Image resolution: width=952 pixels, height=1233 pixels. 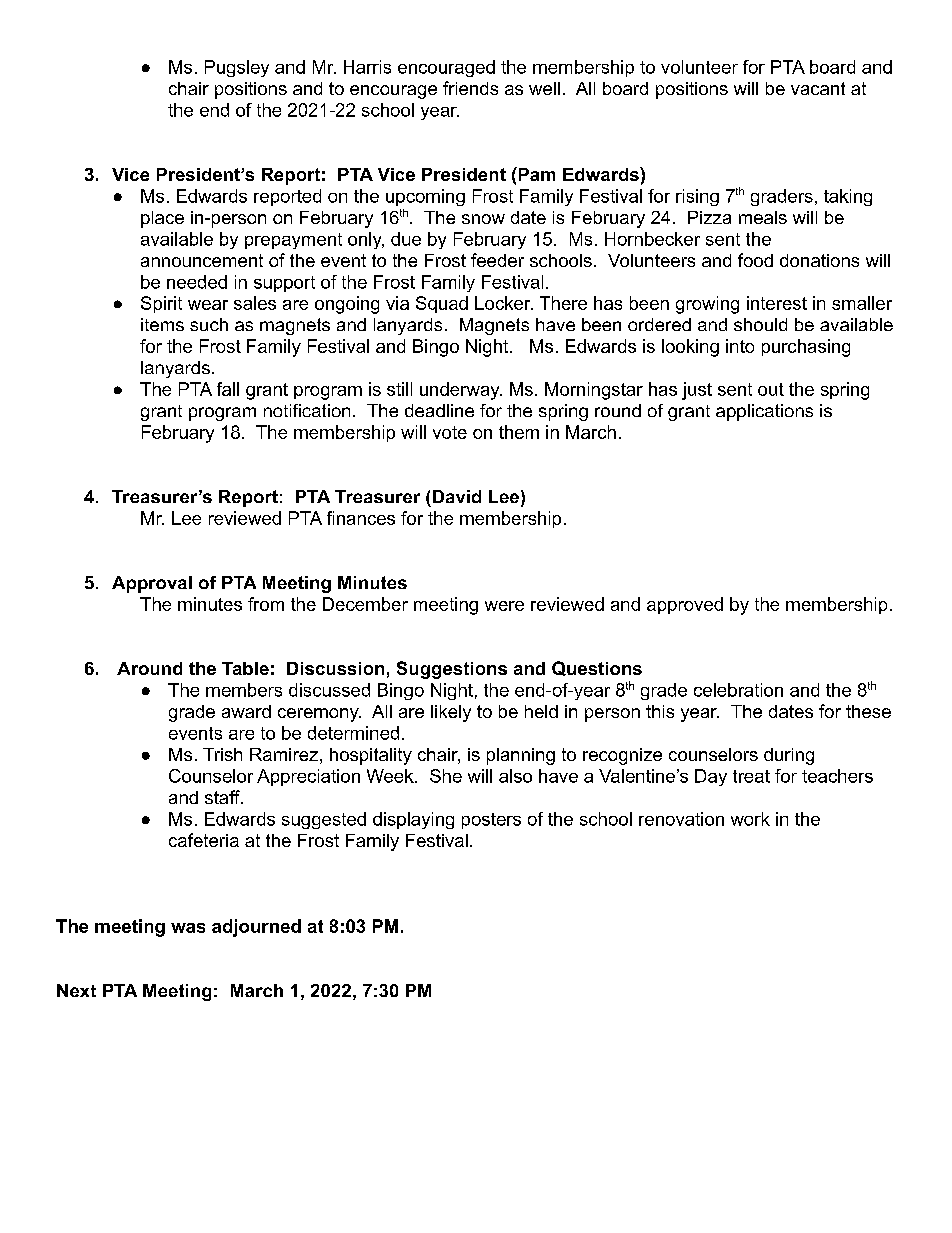 I want to click on Approval, so click(x=152, y=584).
